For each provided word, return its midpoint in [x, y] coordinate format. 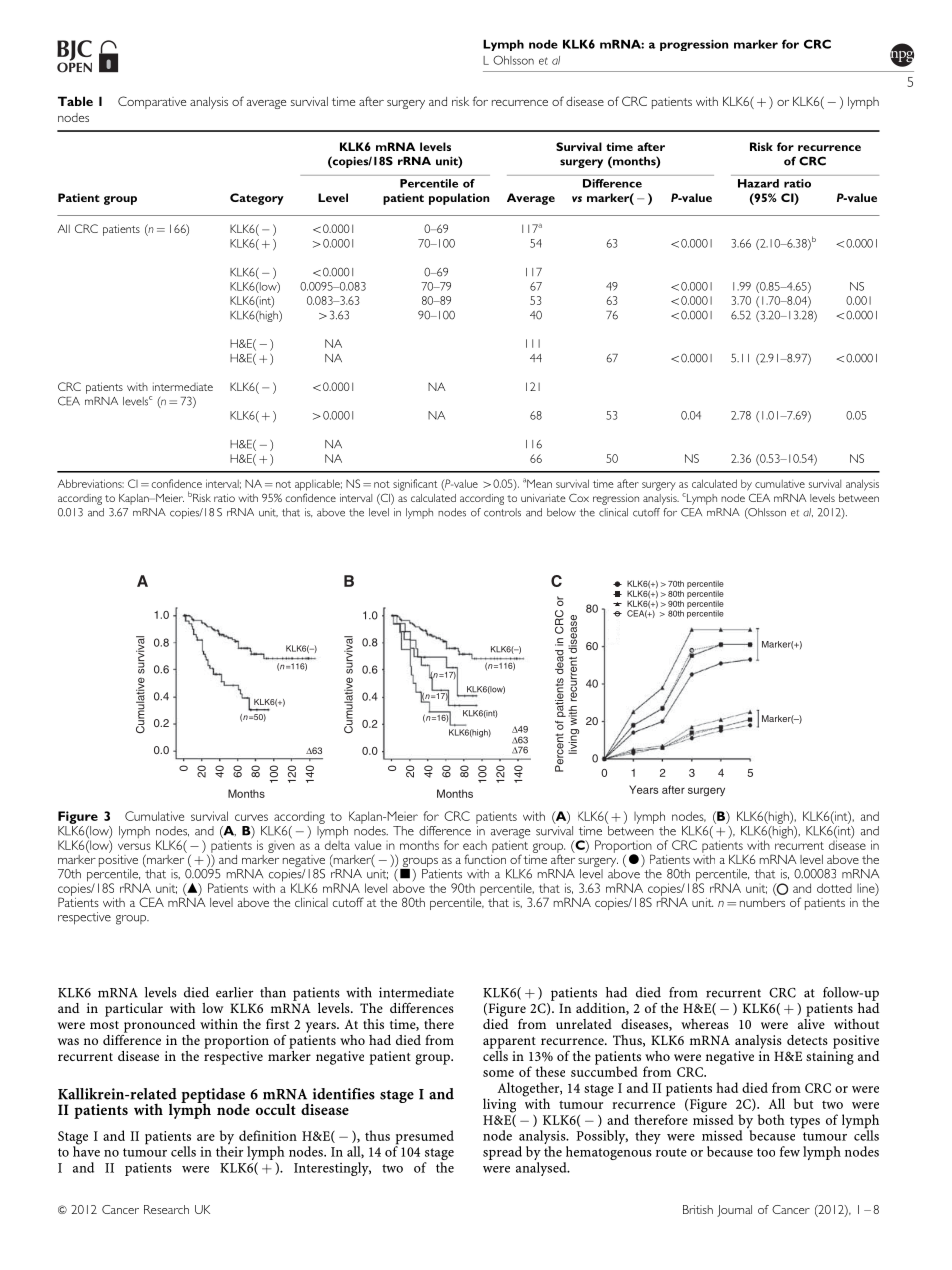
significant [415, 485]
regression [616, 499]
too [766, 1152]
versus [134, 846]
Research [166, 1209]
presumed [424, 1138]
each [475, 845]
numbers [762, 901]
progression [694, 45]
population [459, 199]
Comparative [152, 102]
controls [502, 512]
